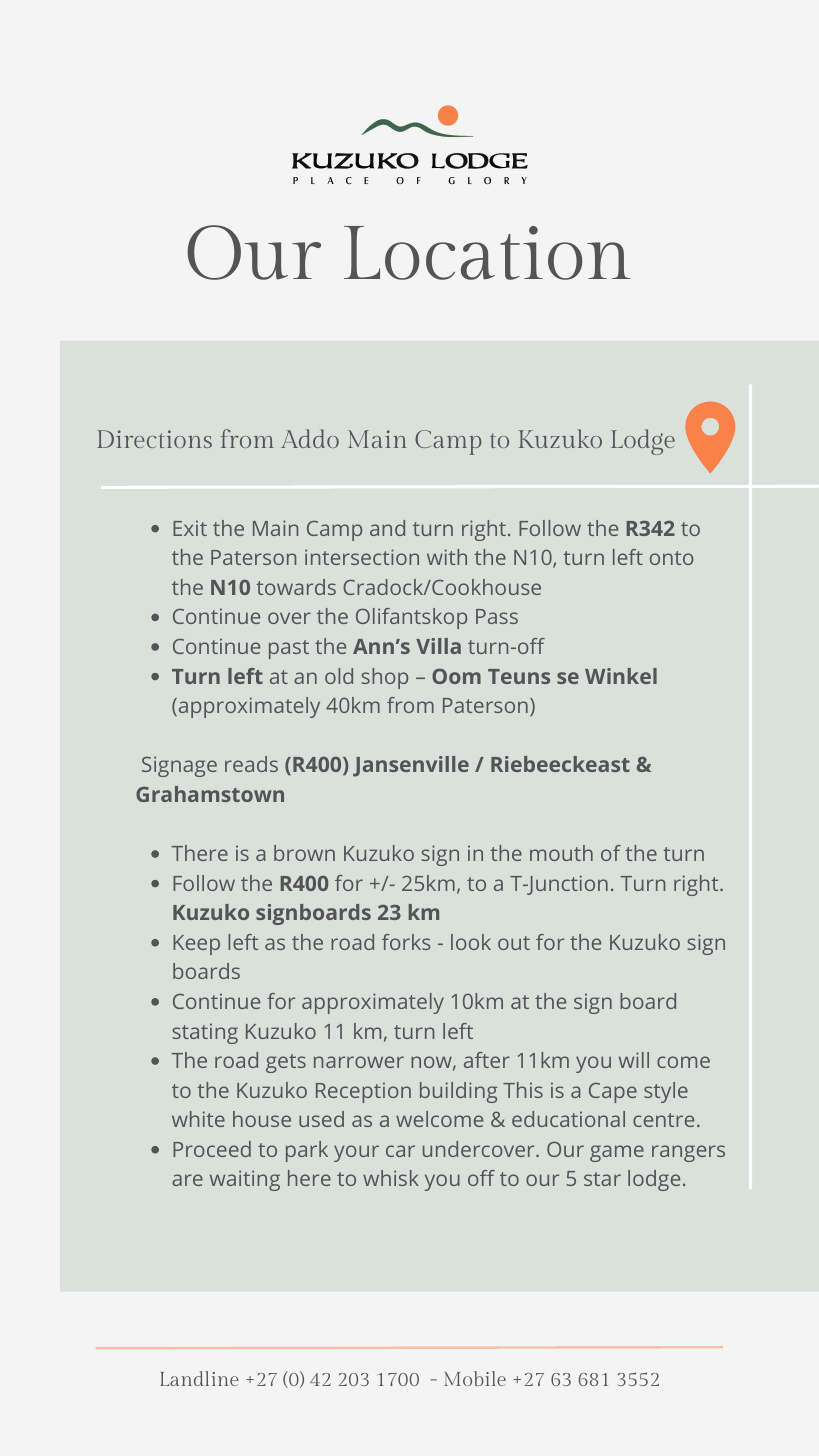 The width and height of the document is (819, 1456). Describe the element at coordinates (671, 558) in the document. I see `onto` at that location.
